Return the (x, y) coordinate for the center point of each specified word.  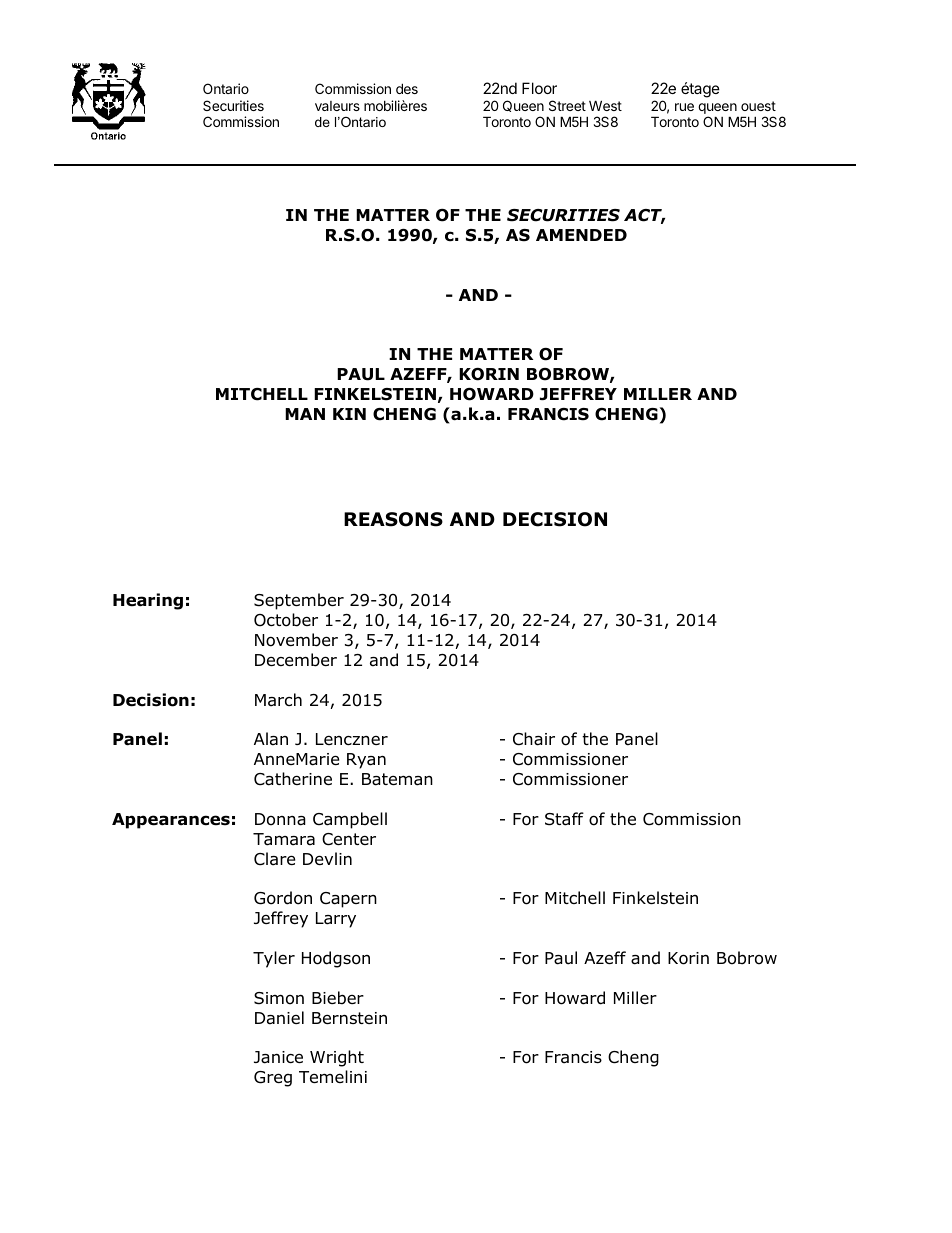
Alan (271, 739)
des (407, 88)
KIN (349, 414)
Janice (278, 1057)
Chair (534, 739)
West (605, 105)
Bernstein (349, 1018)
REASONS (393, 519)
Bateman (397, 779)
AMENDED (581, 235)
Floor (539, 88)
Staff (564, 819)
